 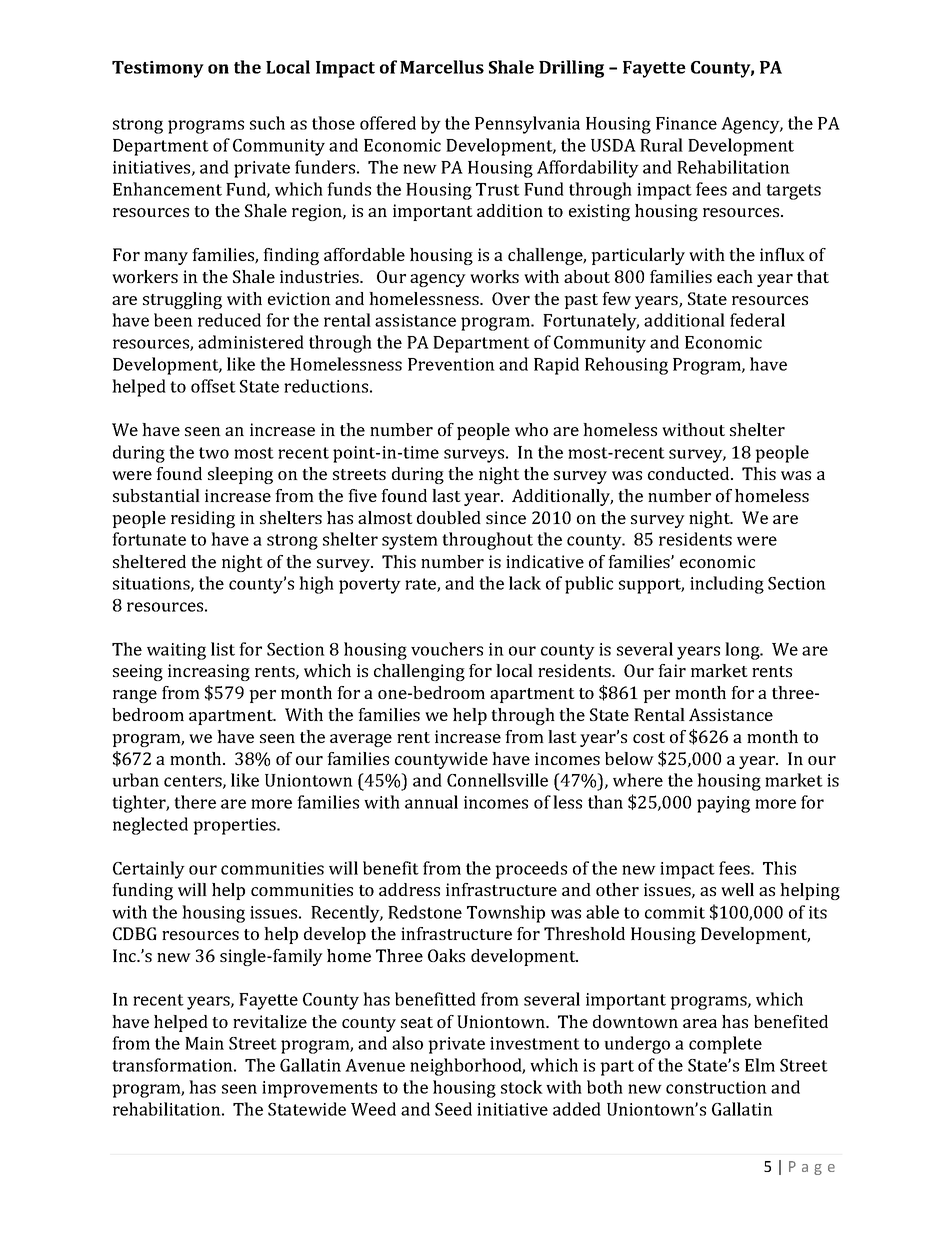 What do you see at coordinates (251, 342) in the screenshot?
I see `administered` at bounding box center [251, 342].
